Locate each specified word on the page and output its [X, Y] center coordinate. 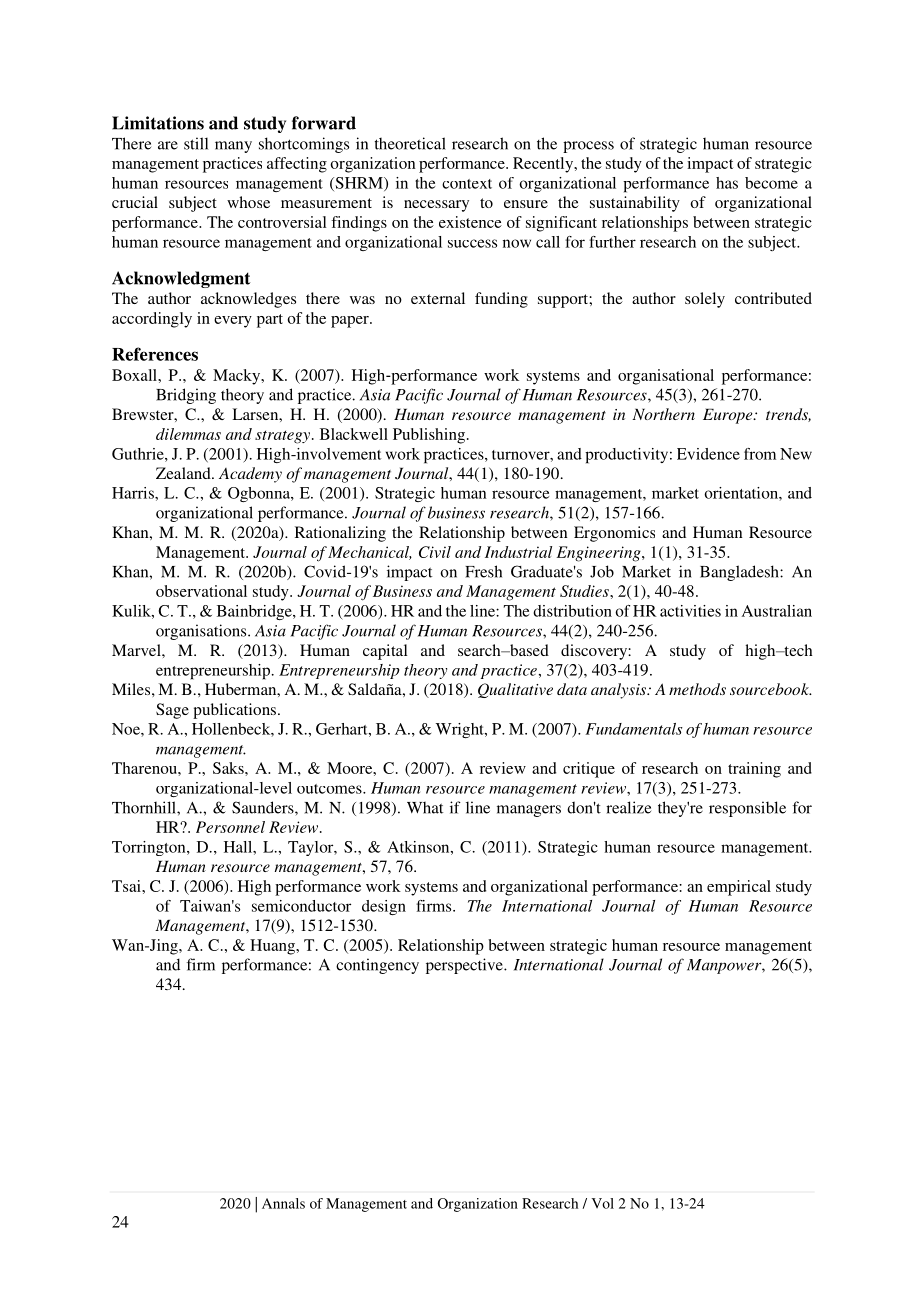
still [196, 143]
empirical [739, 888]
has [727, 183]
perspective [465, 966]
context [467, 184]
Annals [283, 1203]
